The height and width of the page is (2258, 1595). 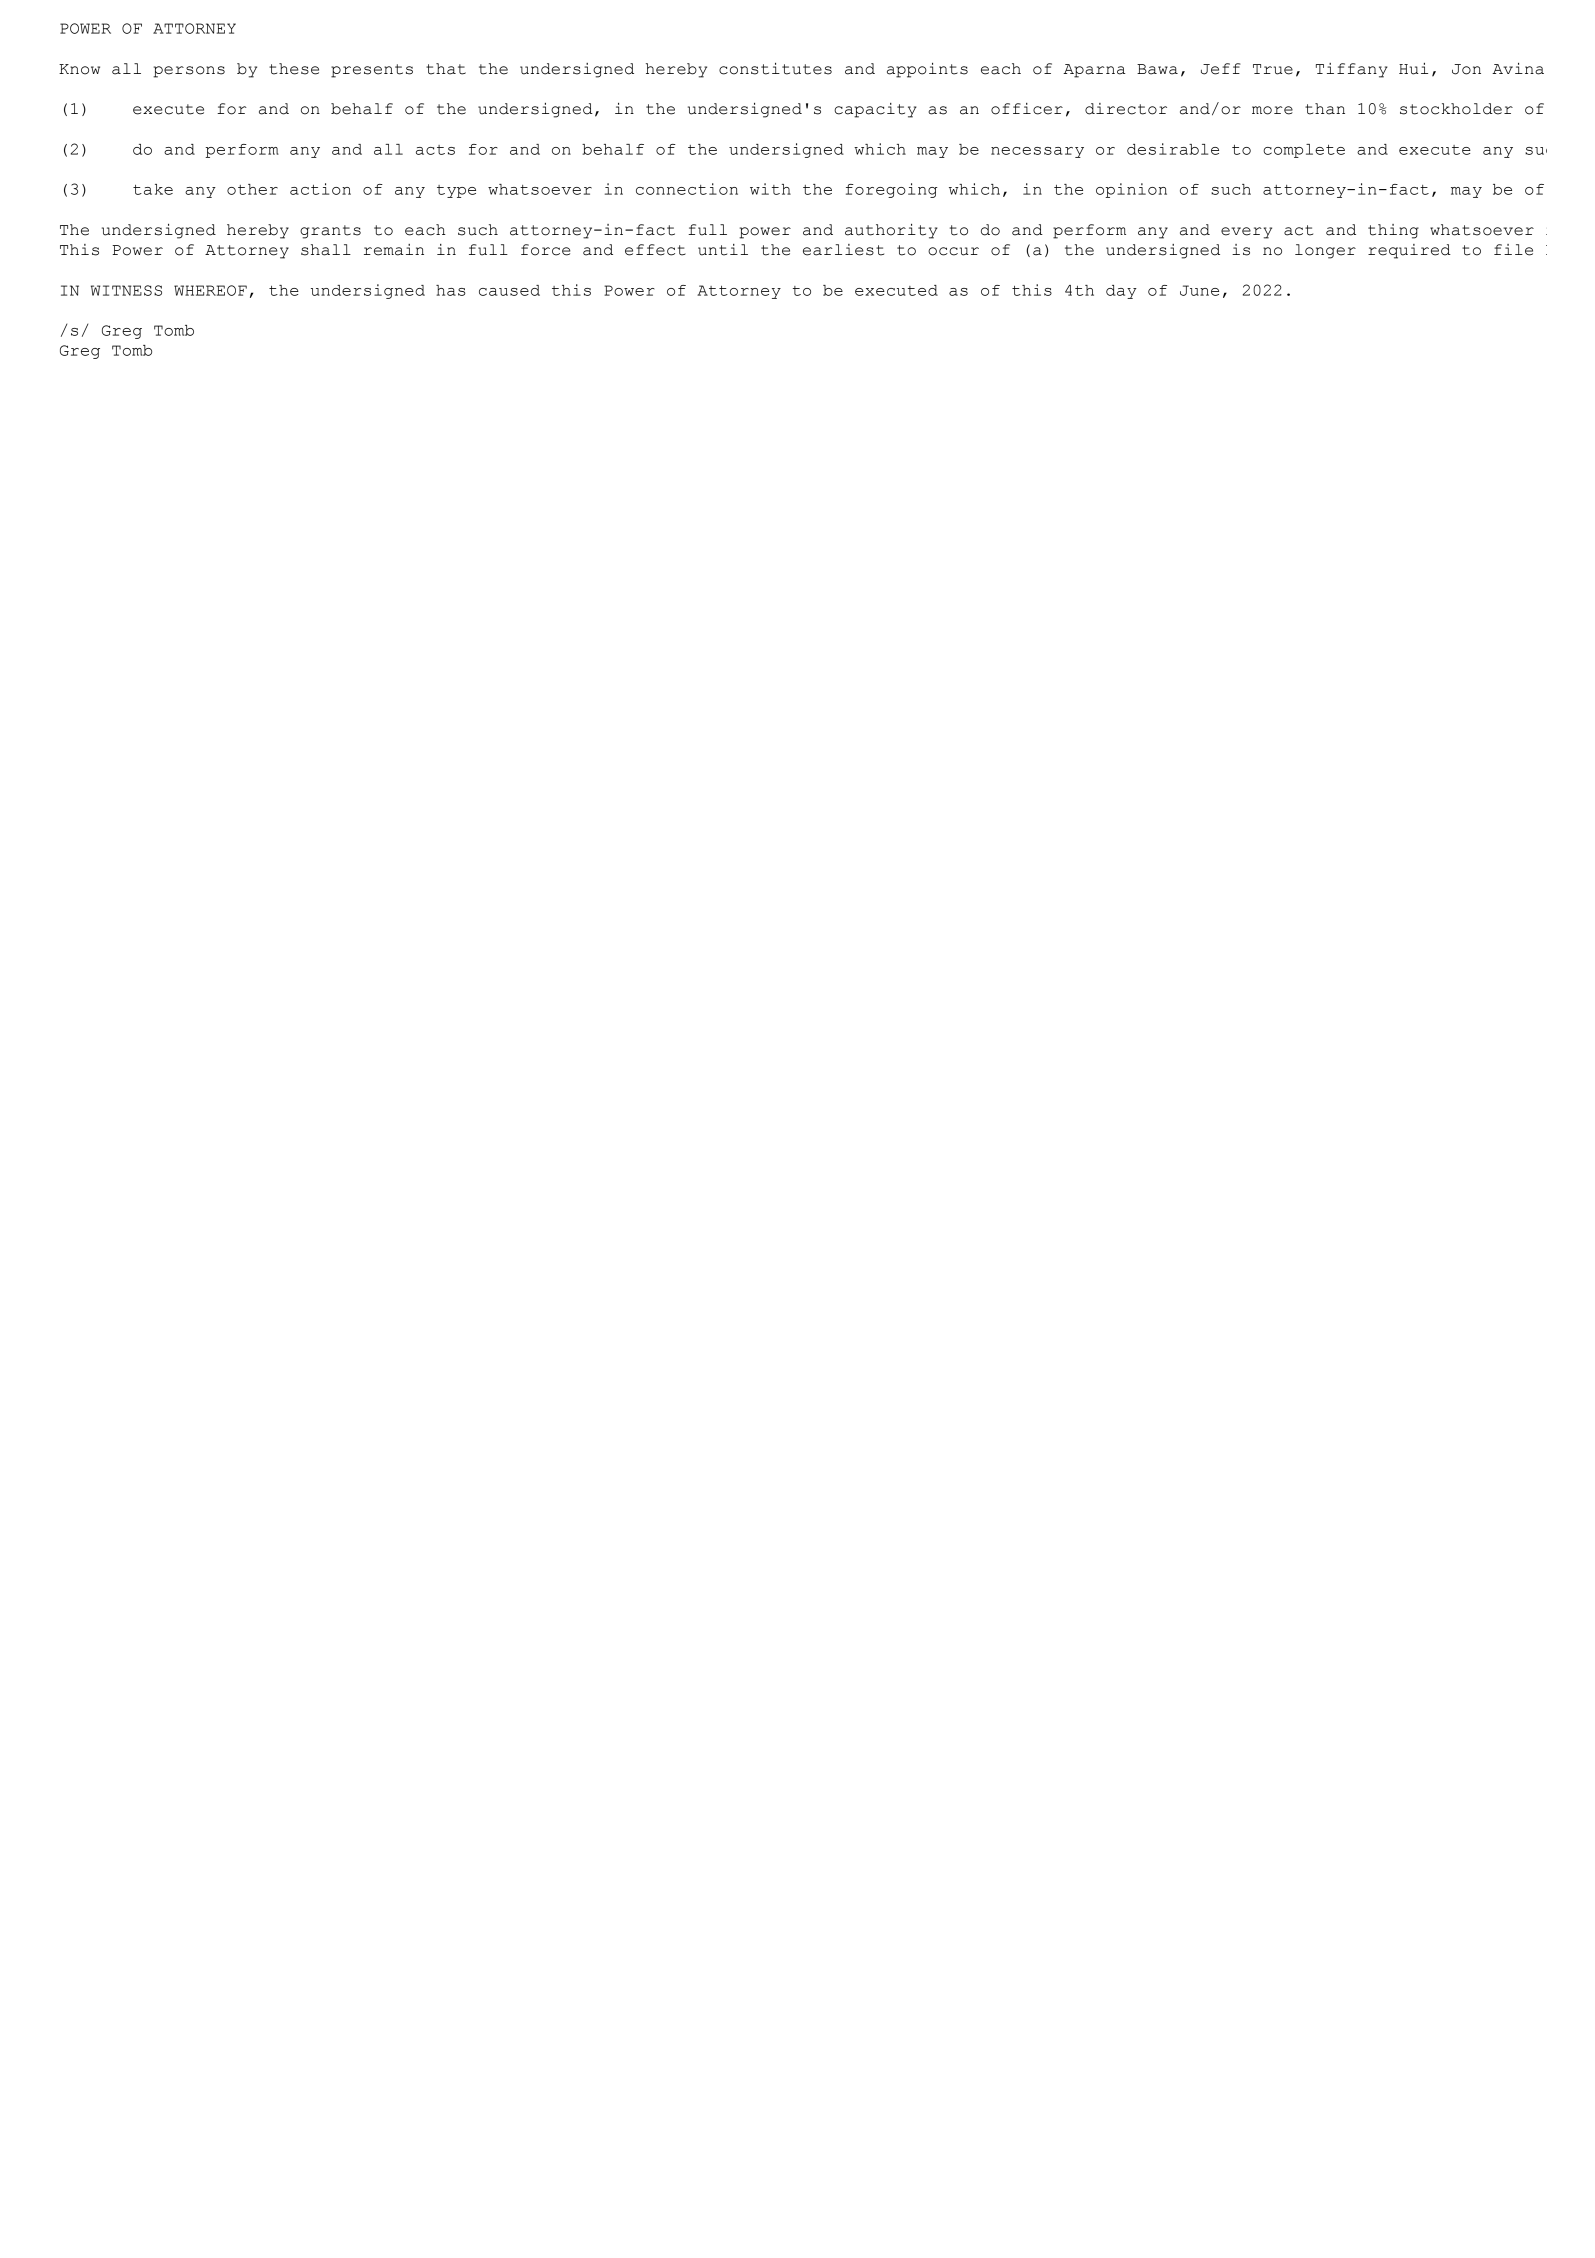 I want to click on June, so click(x=1199, y=290).
